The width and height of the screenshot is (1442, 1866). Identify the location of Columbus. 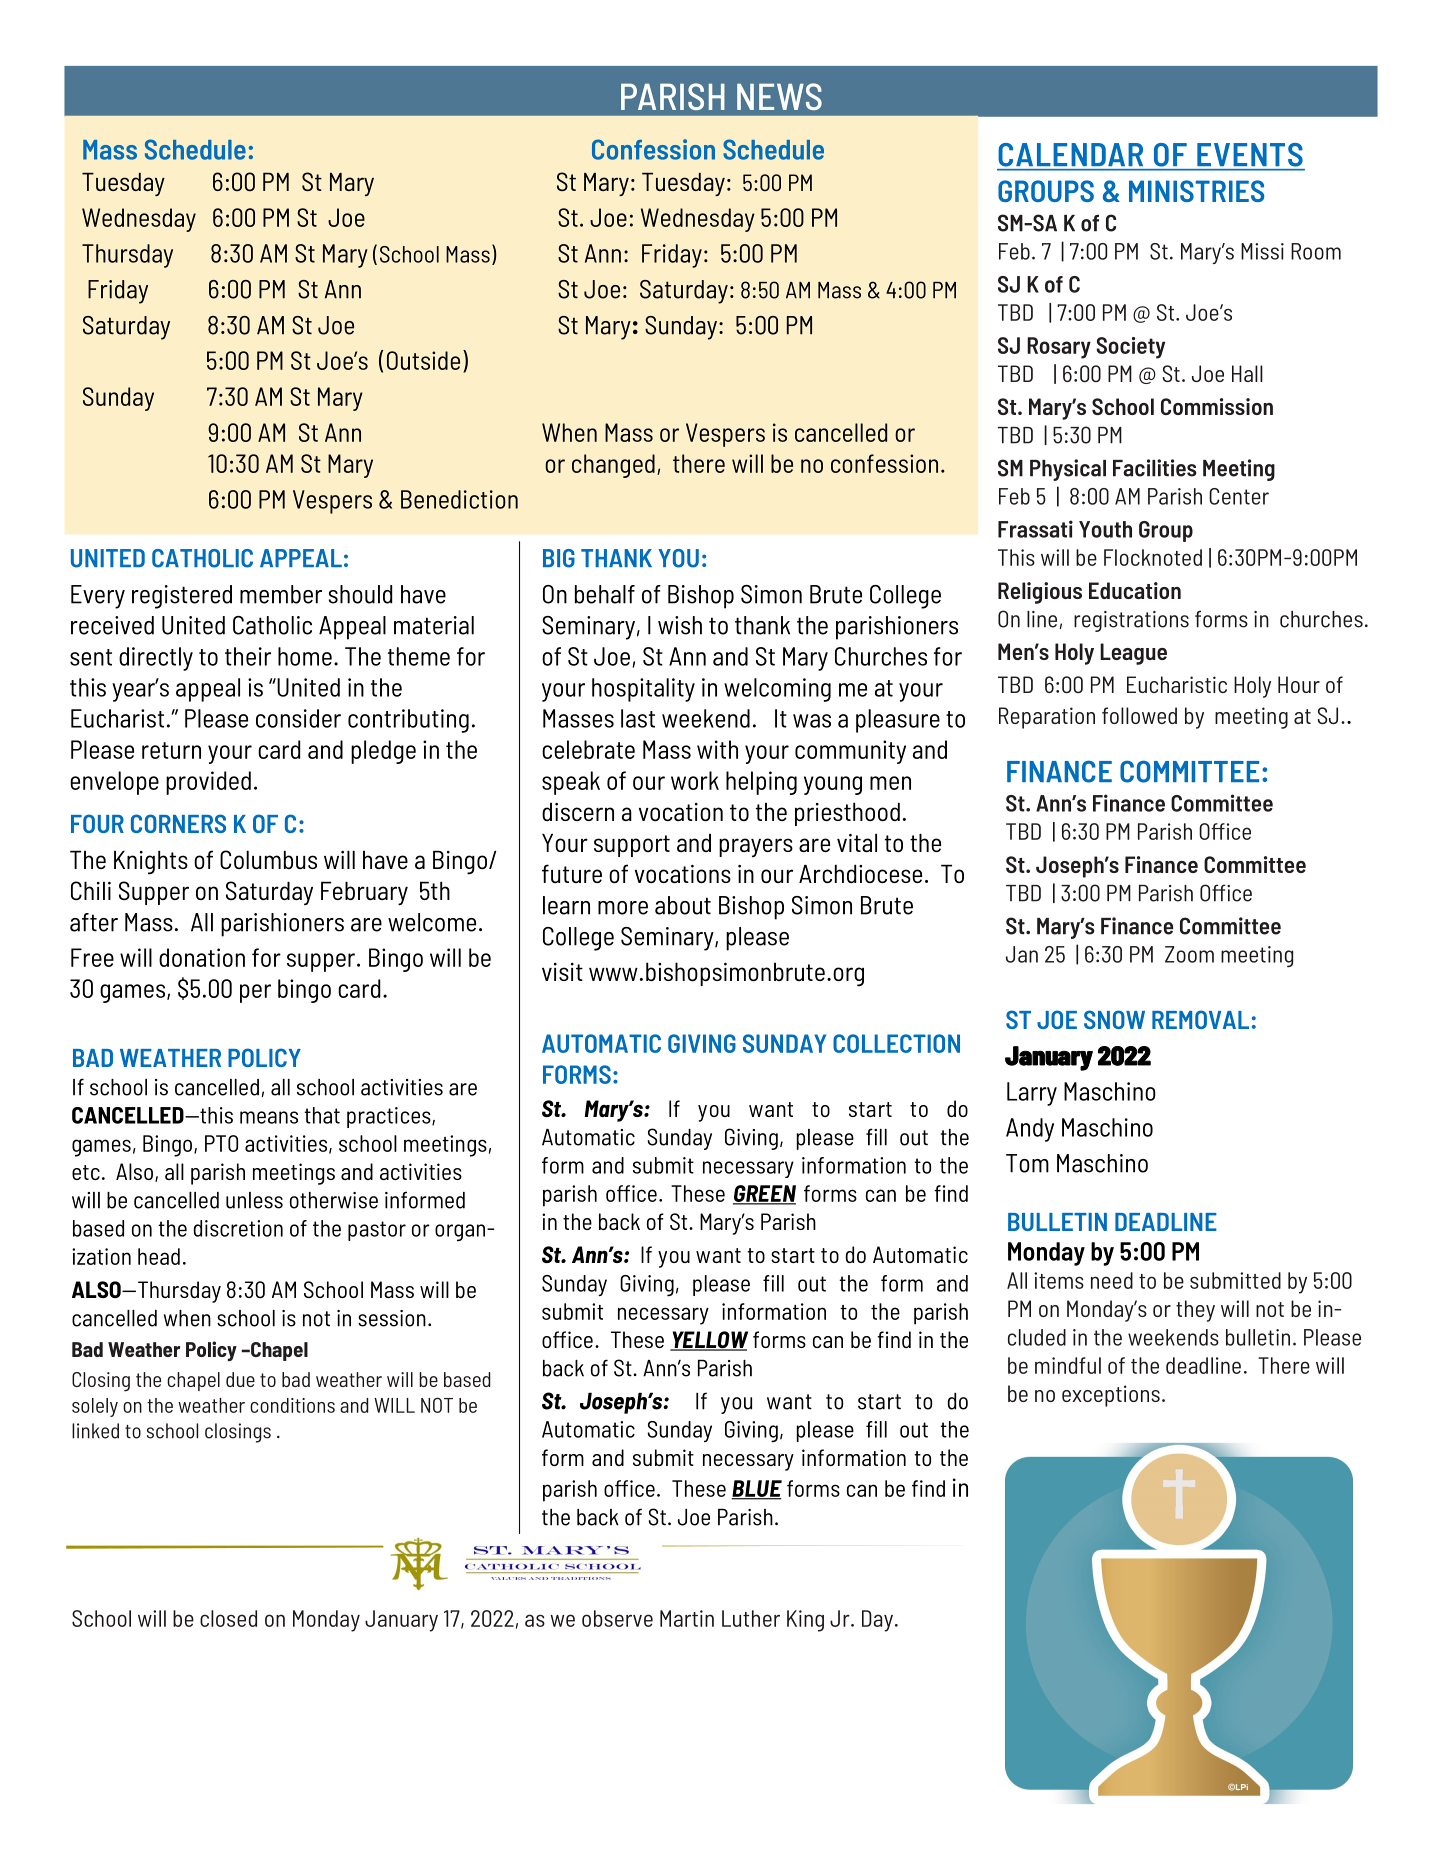
(268, 859).
